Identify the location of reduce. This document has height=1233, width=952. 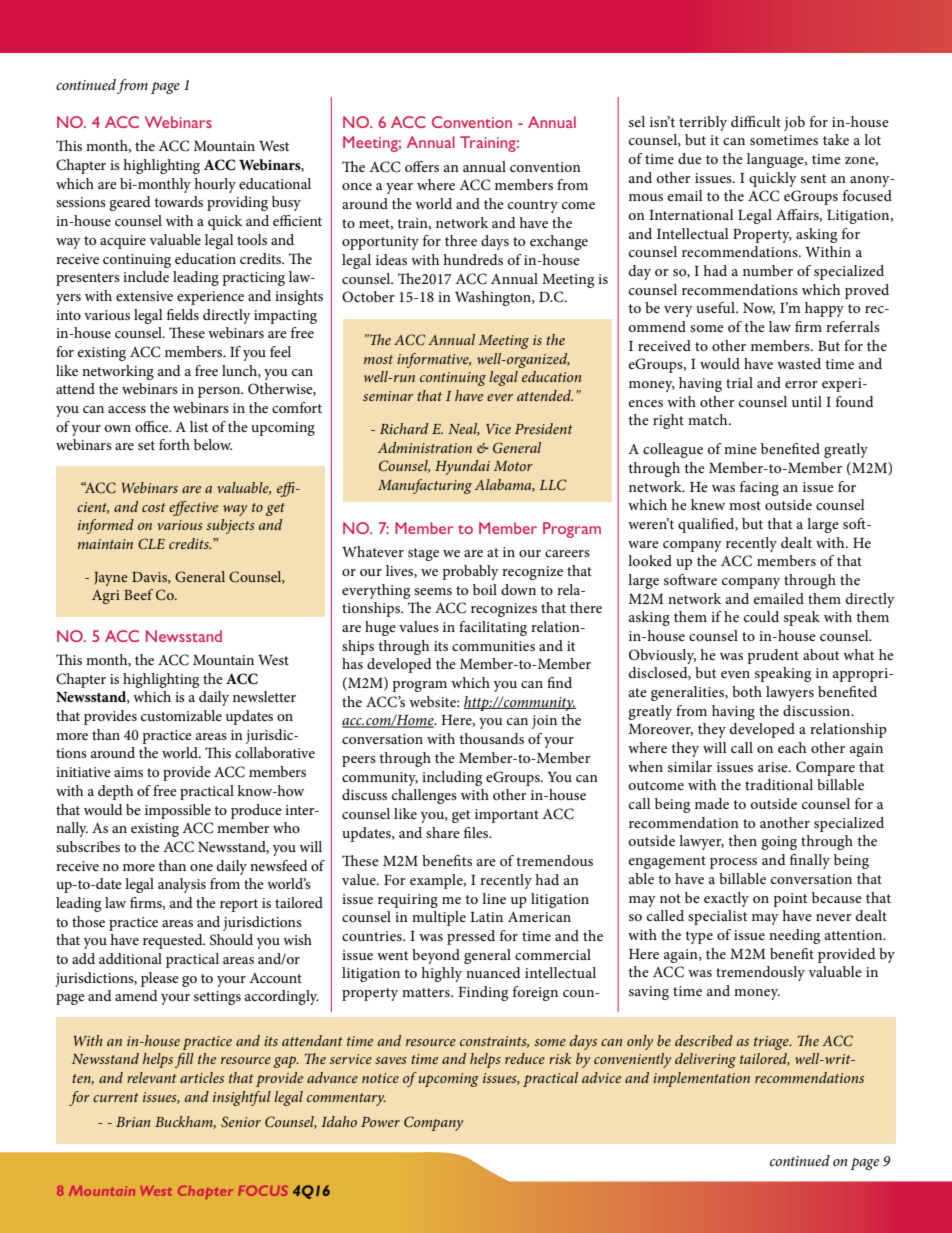
(525, 1058).
